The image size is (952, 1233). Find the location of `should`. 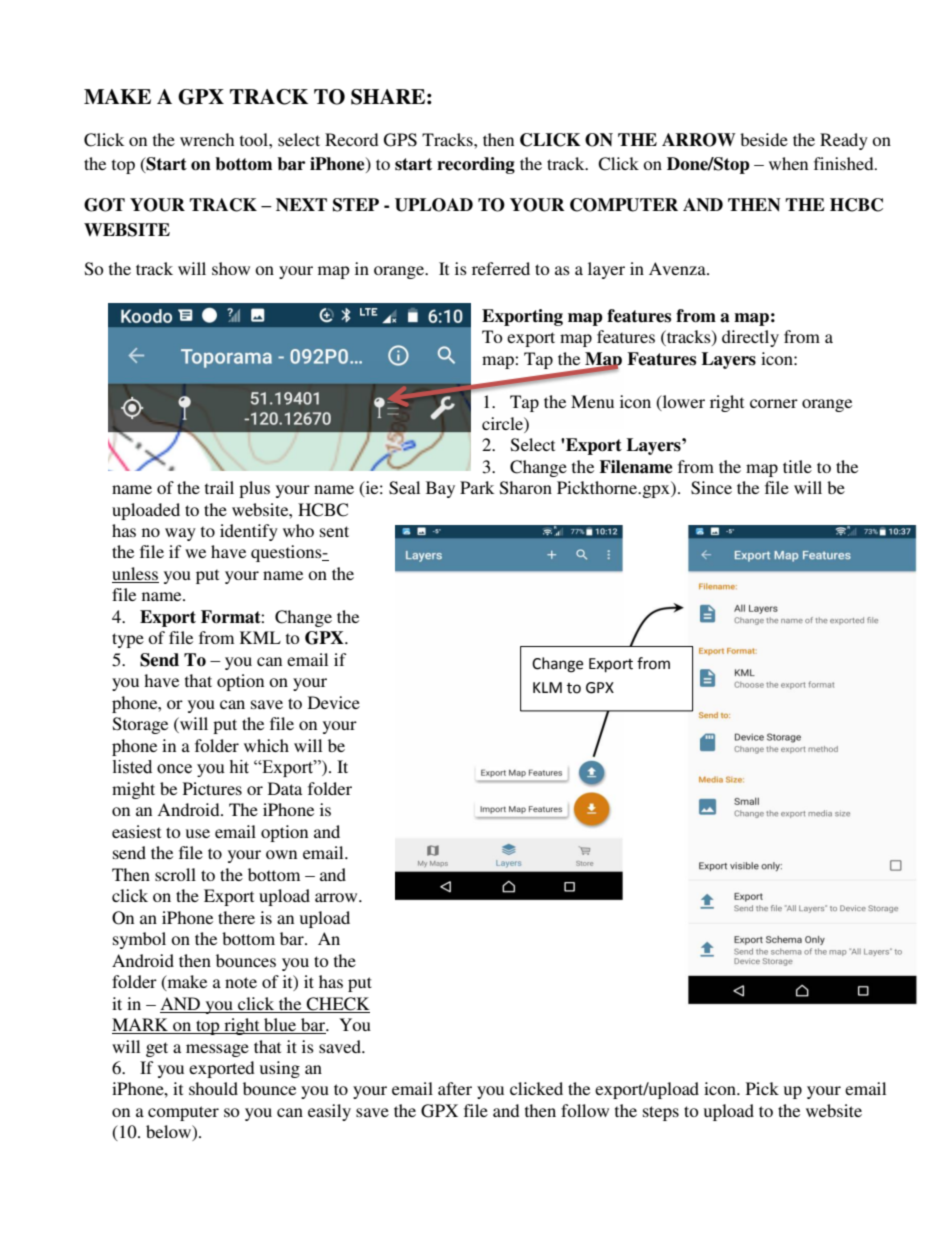

should is located at coordinates (213, 1088).
